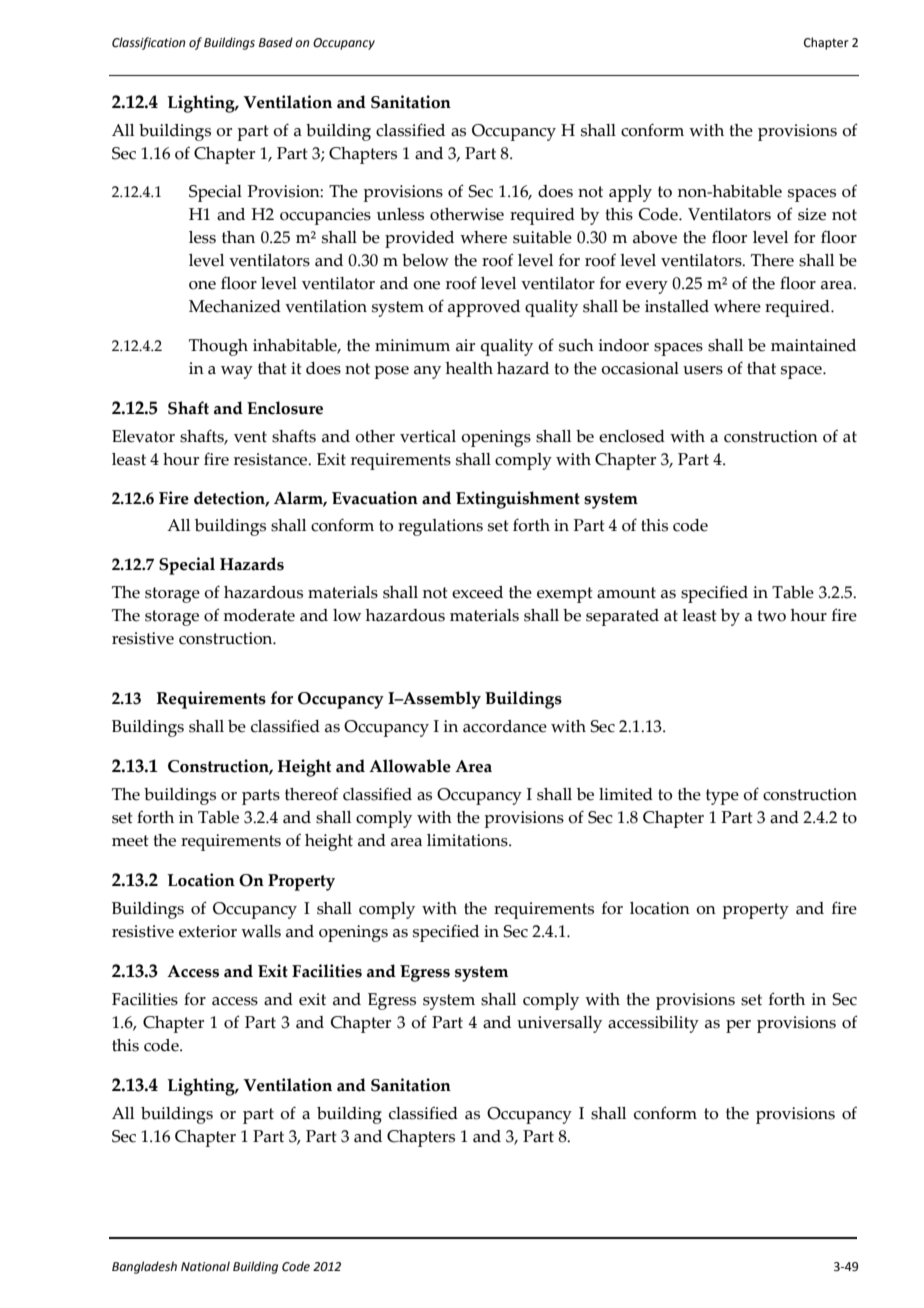 The width and height of the page is (924, 1308). I want to click on type, so click(722, 797).
